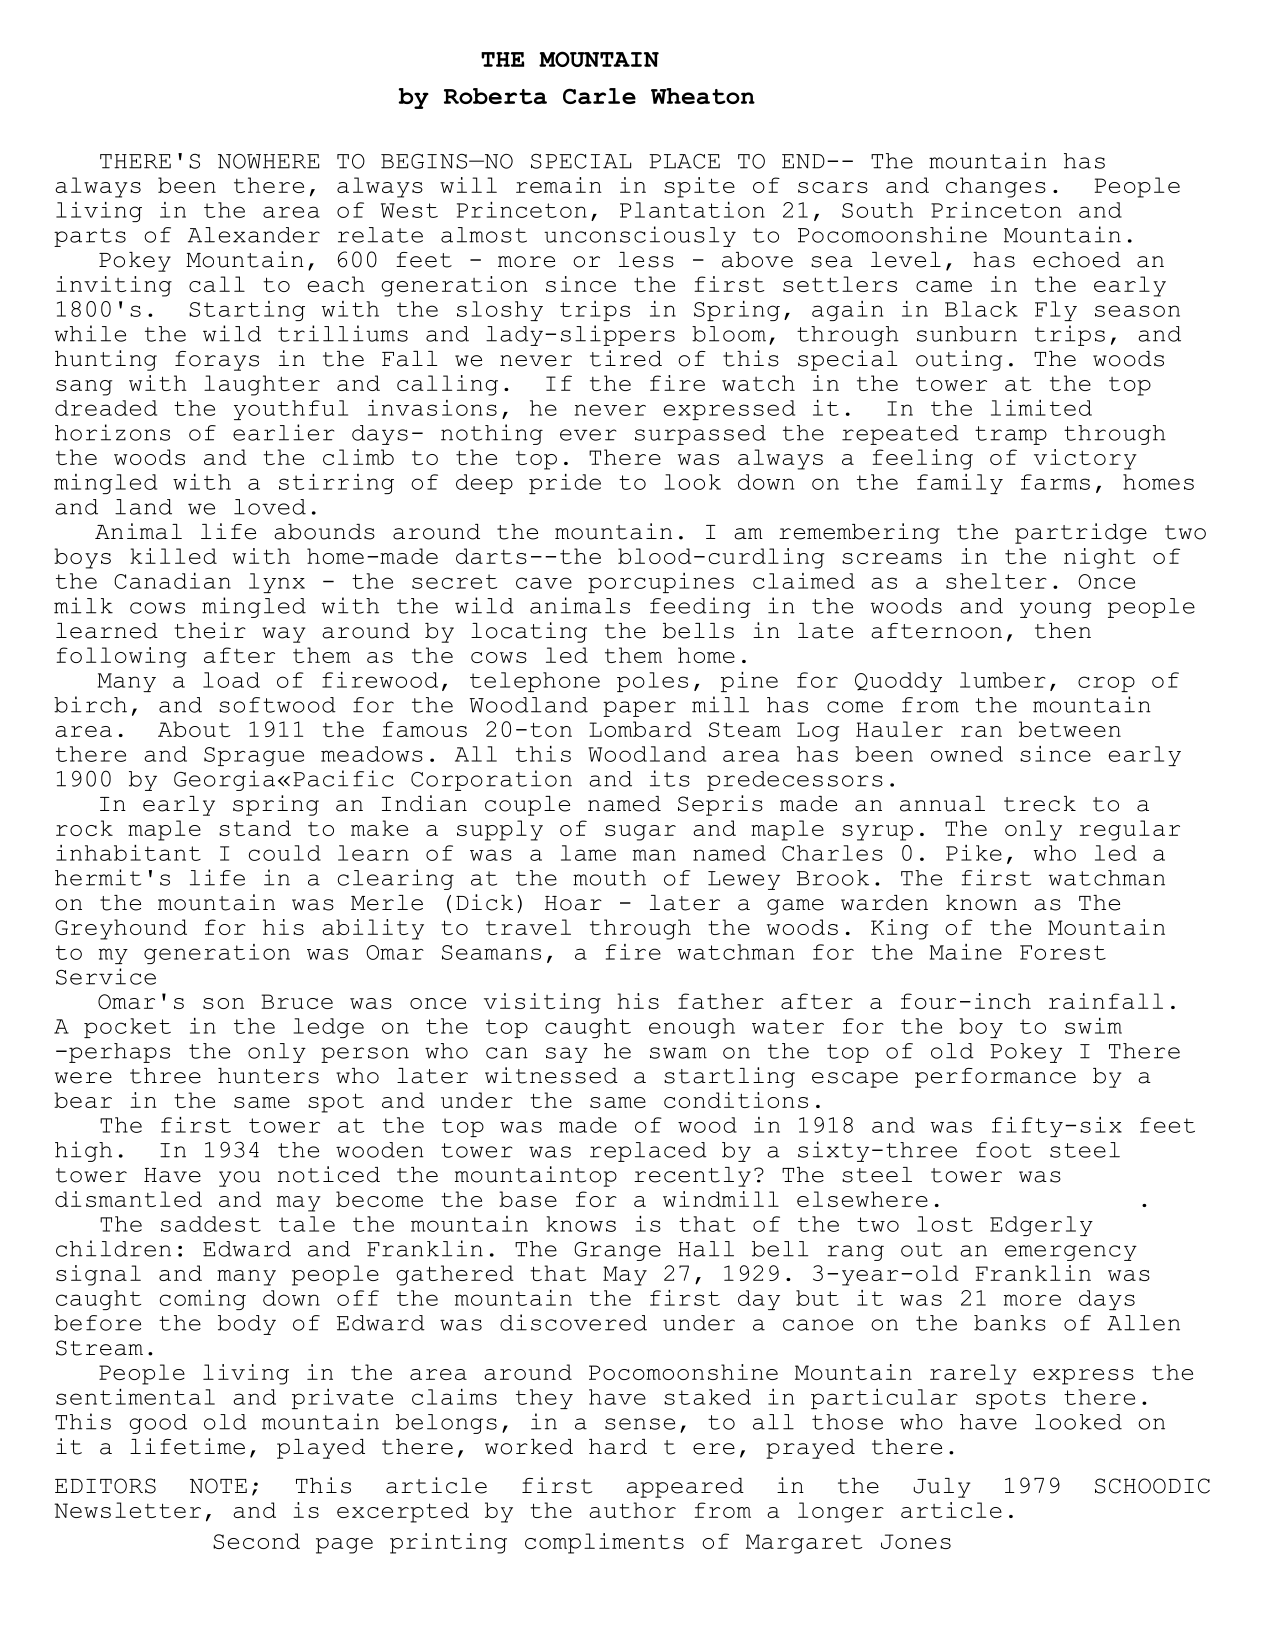 Image resolution: width=1261 pixels, height=1632 pixels. Describe the element at coordinates (255, 828) in the screenshot. I see `stand` at that location.
